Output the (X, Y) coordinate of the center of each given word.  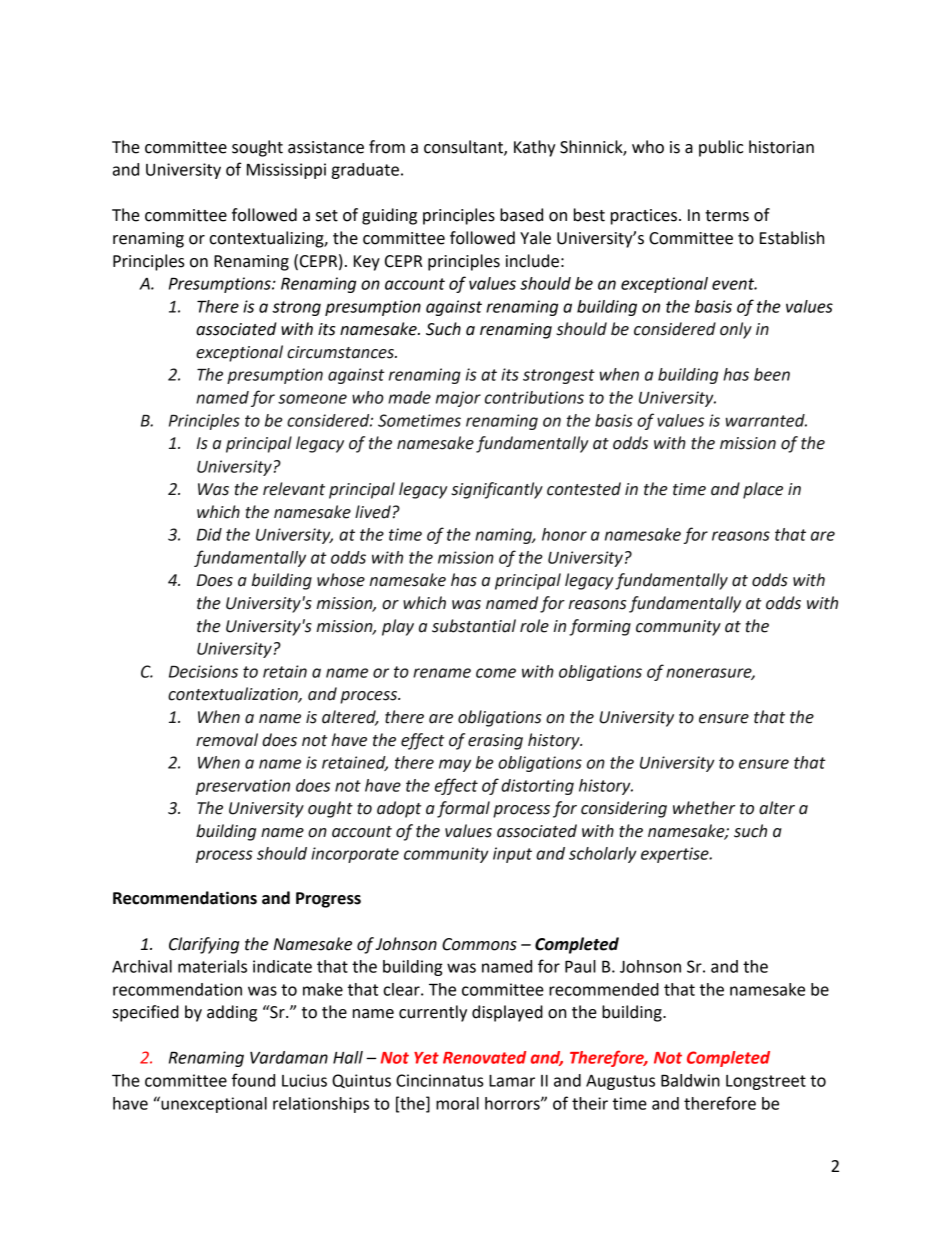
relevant (294, 489)
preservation (243, 787)
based (521, 215)
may (455, 765)
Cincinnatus (440, 1080)
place (763, 490)
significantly (497, 490)
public (721, 148)
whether (704, 808)
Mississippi (286, 171)
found (253, 1080)
